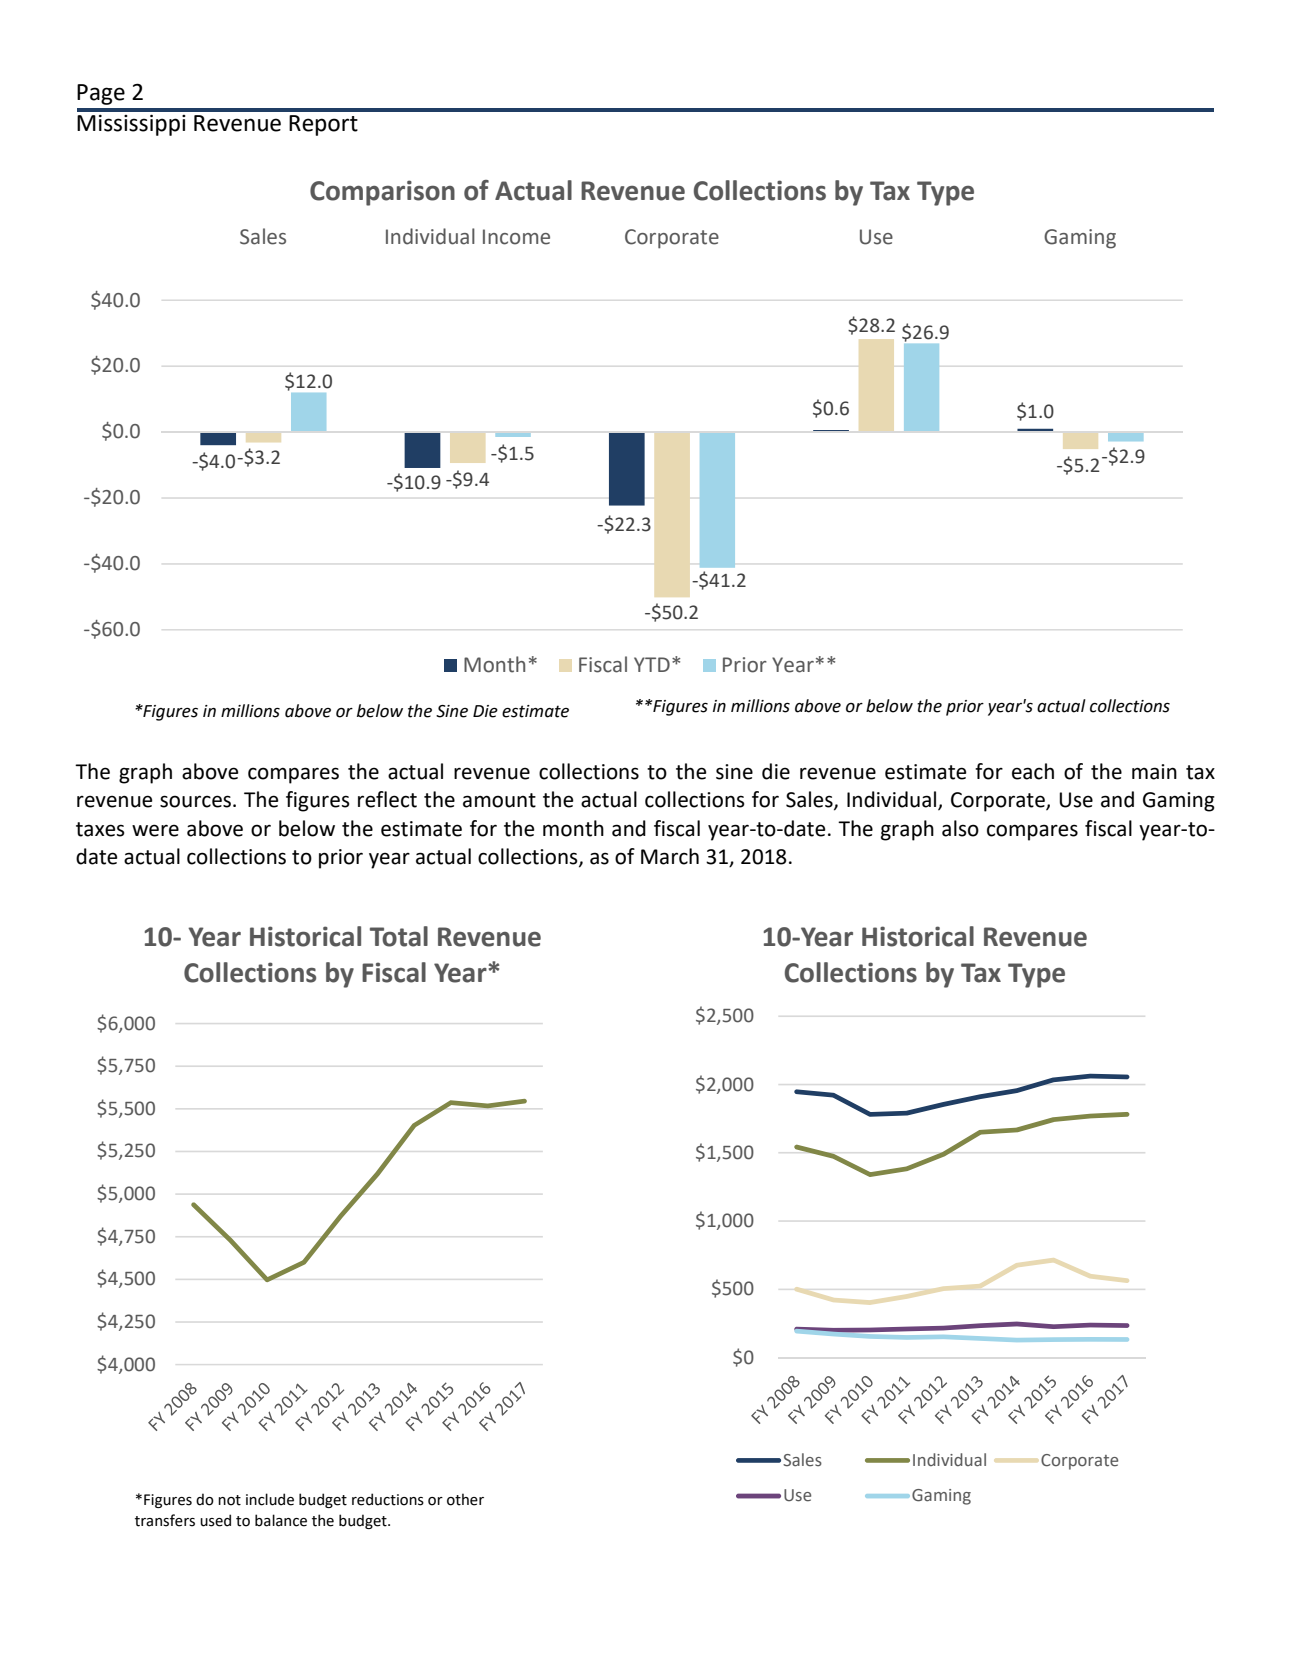 Image resolution: width=1291 pixels, height=1670 pixels. I want to click on not, so click(229, 1500).
